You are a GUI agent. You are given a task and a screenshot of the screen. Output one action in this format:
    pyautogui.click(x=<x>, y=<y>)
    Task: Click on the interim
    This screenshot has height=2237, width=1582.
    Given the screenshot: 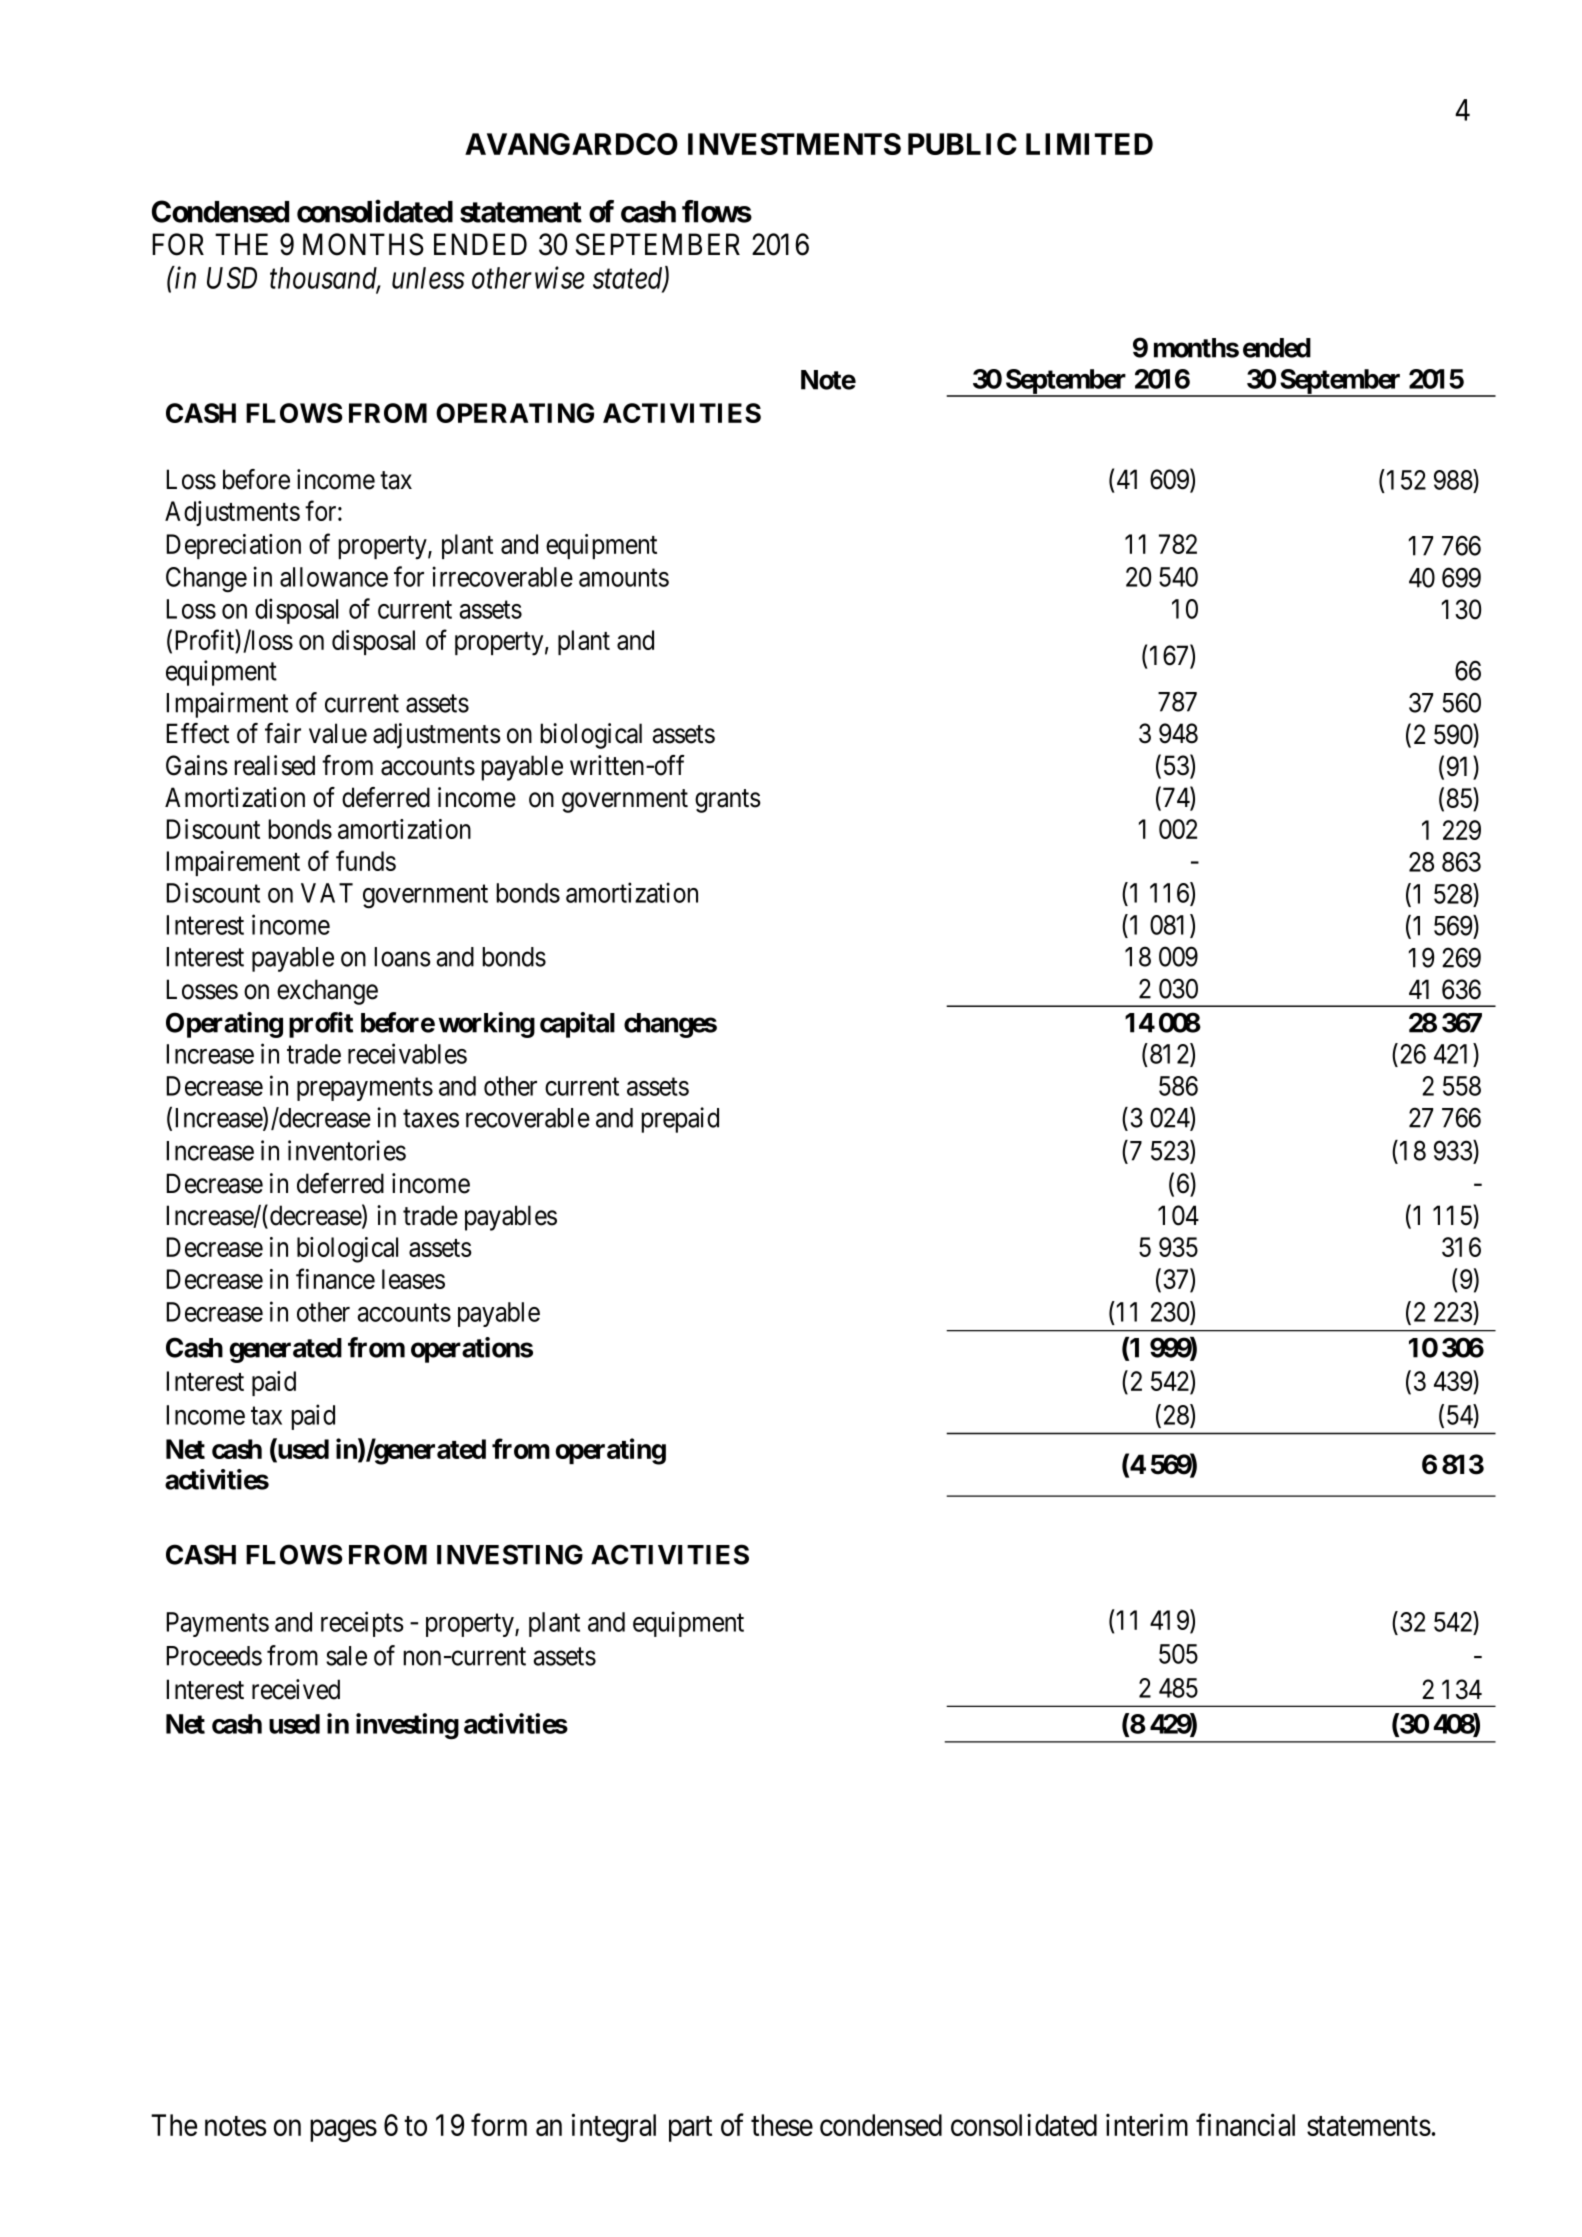 What is the action you would take?
    pyautogui.click(x=1147, y=2124)
